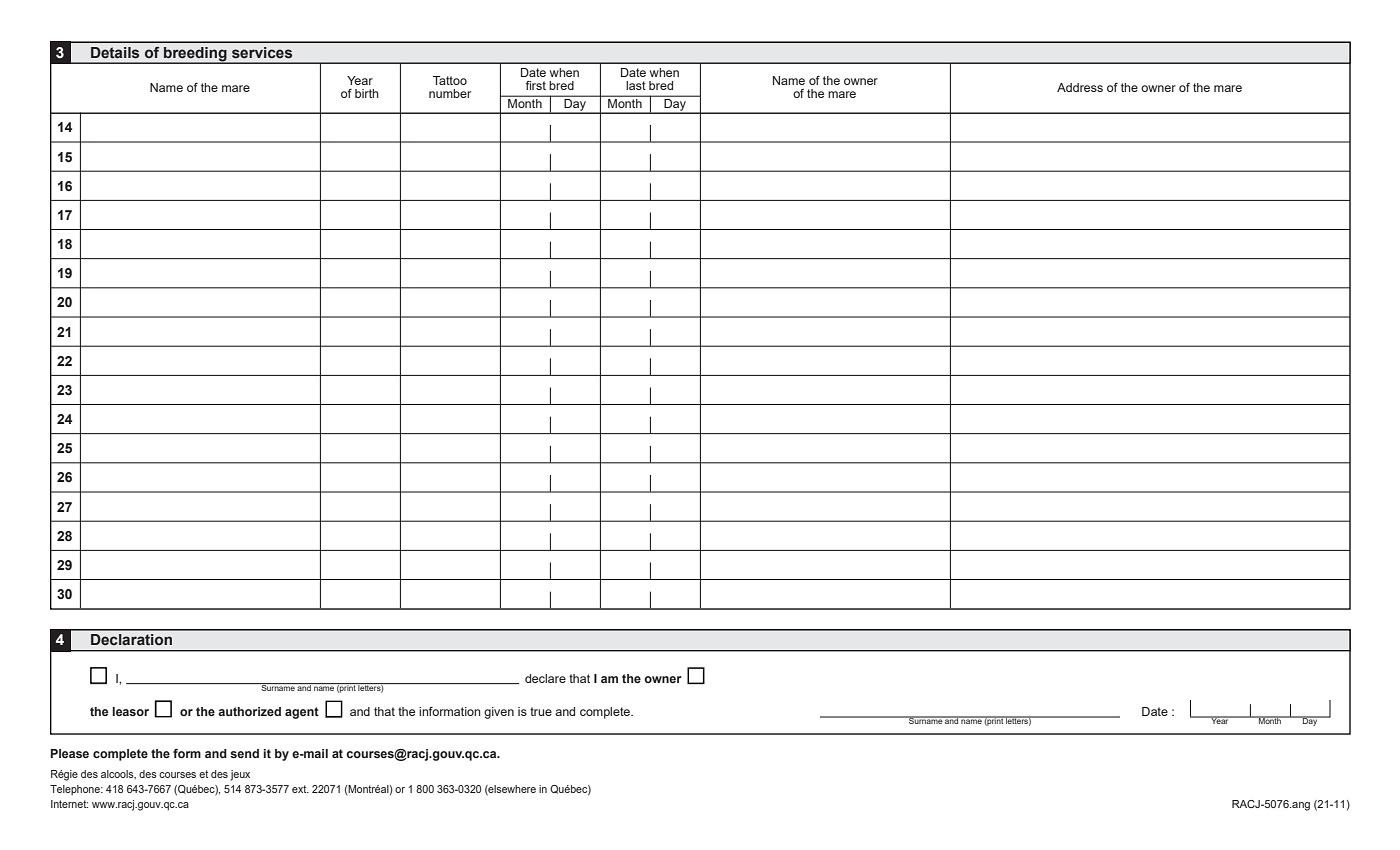 Image resolution: width=1400 pixels, height=850 pixels. Describe the element at coordinates (131, 639) in the document. I see `Declaration` at that location.
